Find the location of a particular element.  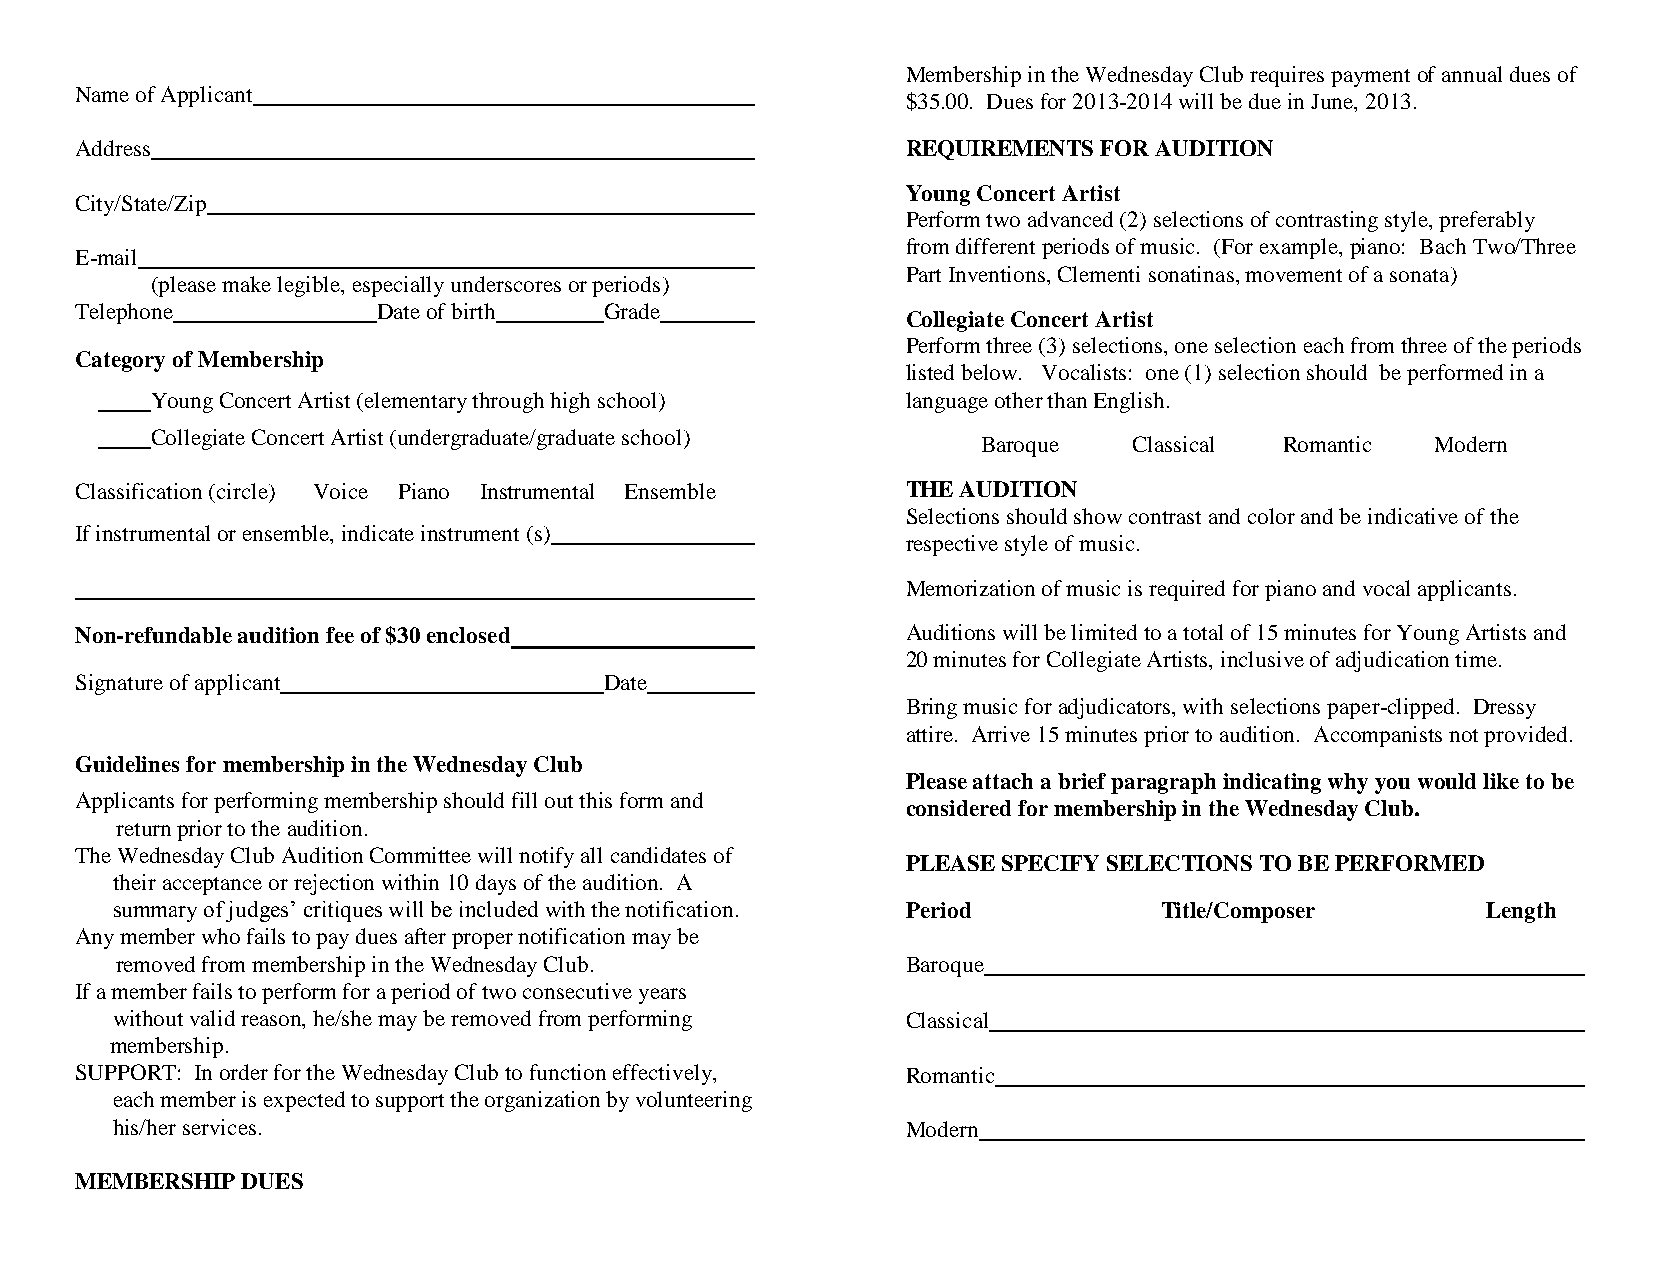

Memorization is located at coordinates (971, 588).
